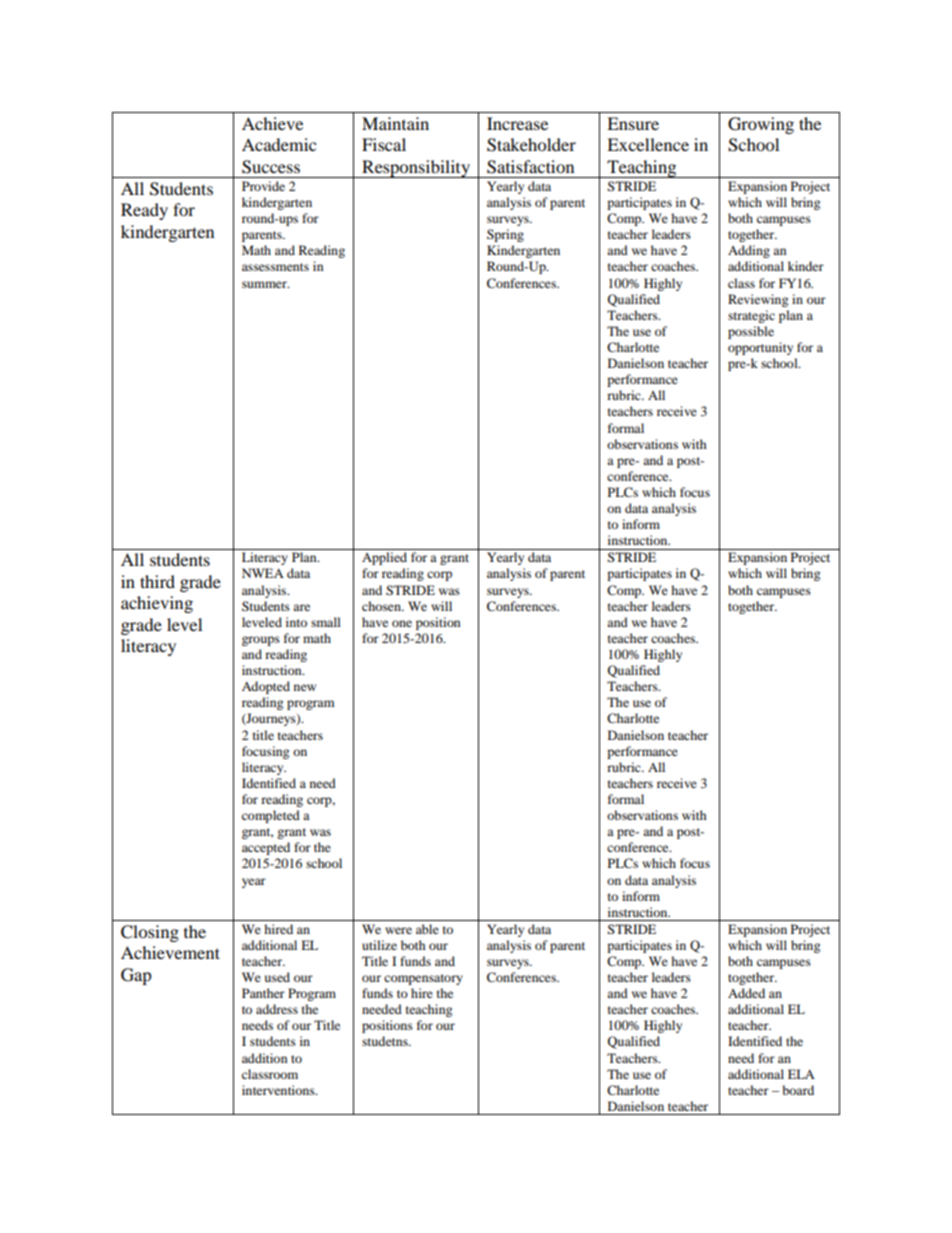 The width and height of the page is (952, 1233). Describe the element at coordinates (379, 945) in the page. I see `utilize` at that location.
